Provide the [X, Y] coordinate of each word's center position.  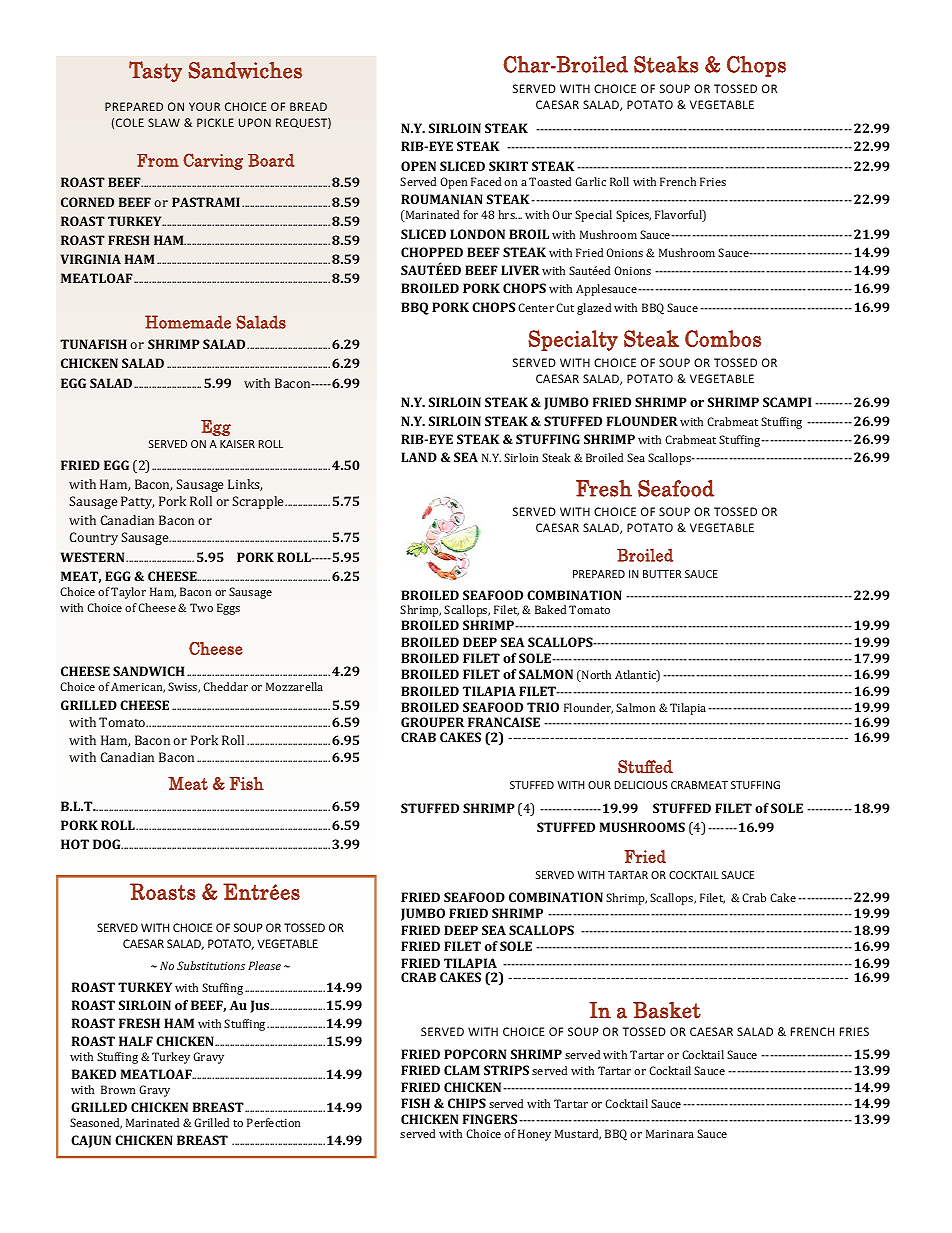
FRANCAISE [504, 722]
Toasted [550, 181]
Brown [118, 1089]
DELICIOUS [640, 785]
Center [536, 307]
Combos [723, 338]
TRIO [543, 707]
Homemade [188, 322]
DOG [108, 844]
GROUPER [432, 722]
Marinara [670, 1133]
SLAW [164, 122]
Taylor [128, 593]
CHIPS [467, 1103]
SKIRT [508, 166]
